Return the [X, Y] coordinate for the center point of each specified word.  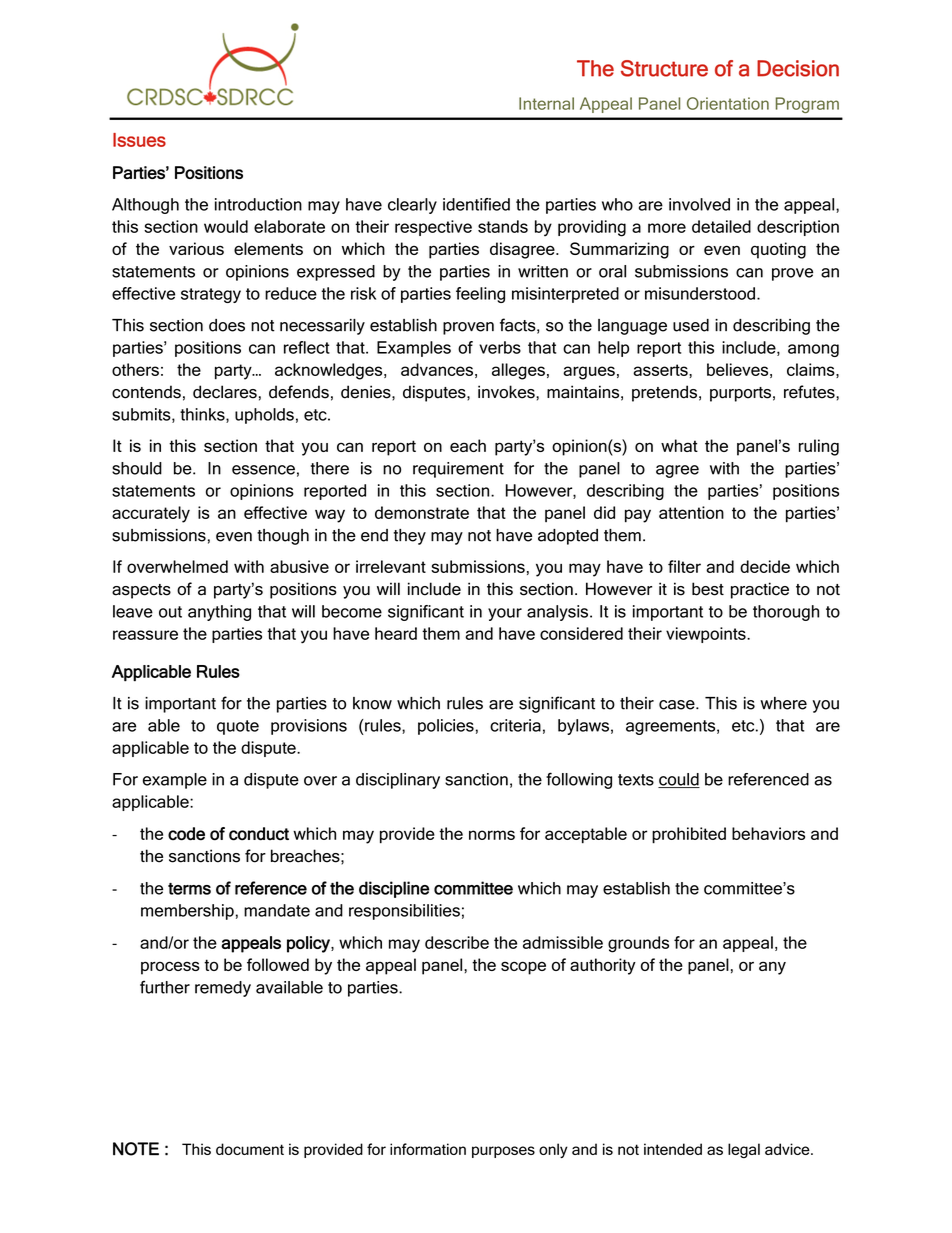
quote [238, 727]
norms [492, 835]
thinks [203, 415]
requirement [458, 470]
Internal [546, 103]
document [250, 1149]
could [679, 780]
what [679, 445]
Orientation [728, 103]
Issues [139, 140]
